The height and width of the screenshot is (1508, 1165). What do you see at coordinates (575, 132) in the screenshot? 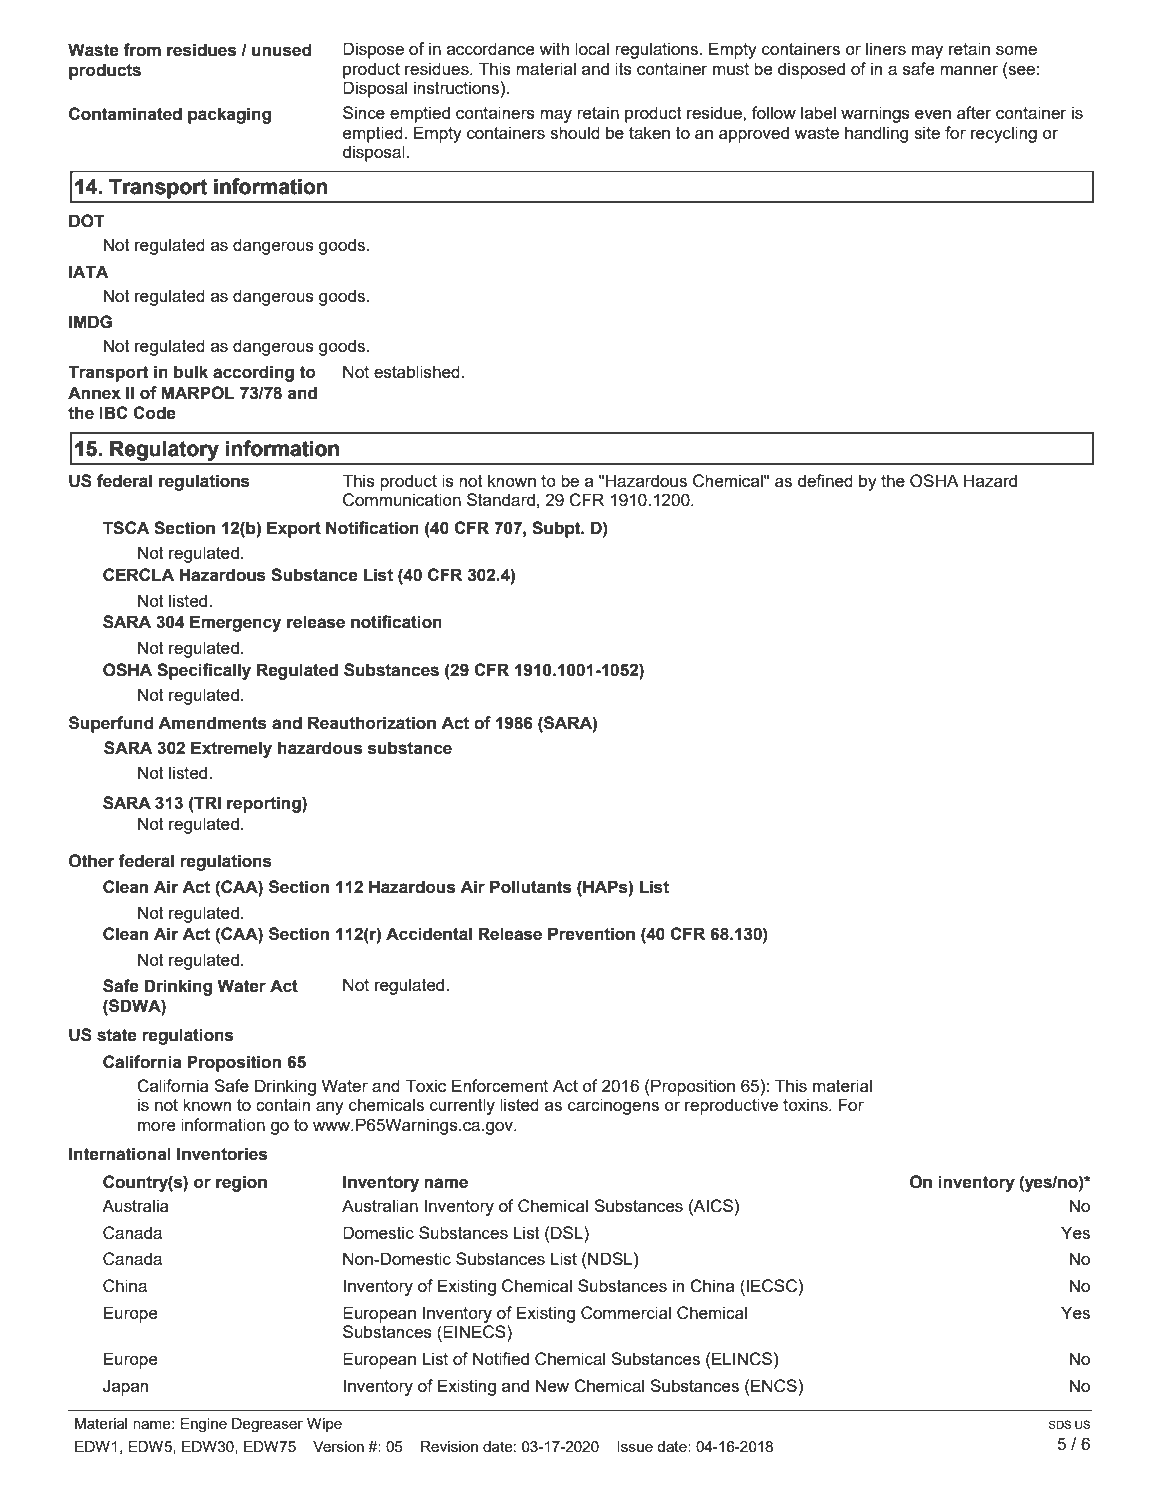
I see `should` at bounding box center [575, 132].
